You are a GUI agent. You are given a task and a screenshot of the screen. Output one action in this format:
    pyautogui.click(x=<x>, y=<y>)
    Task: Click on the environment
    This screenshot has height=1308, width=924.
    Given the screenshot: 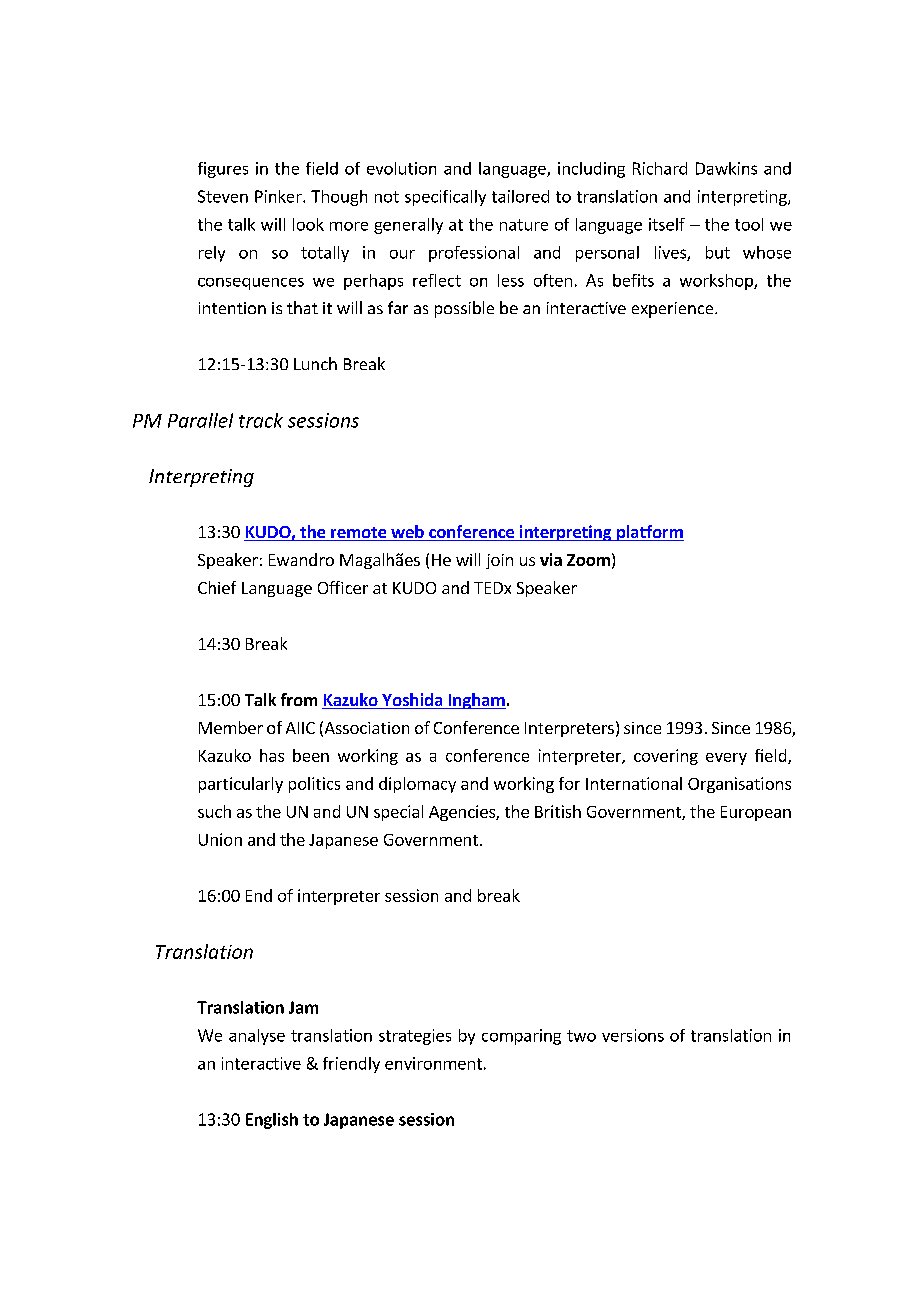 What is the action you would take?
    pyautogui.click(x=433, y=1063)
